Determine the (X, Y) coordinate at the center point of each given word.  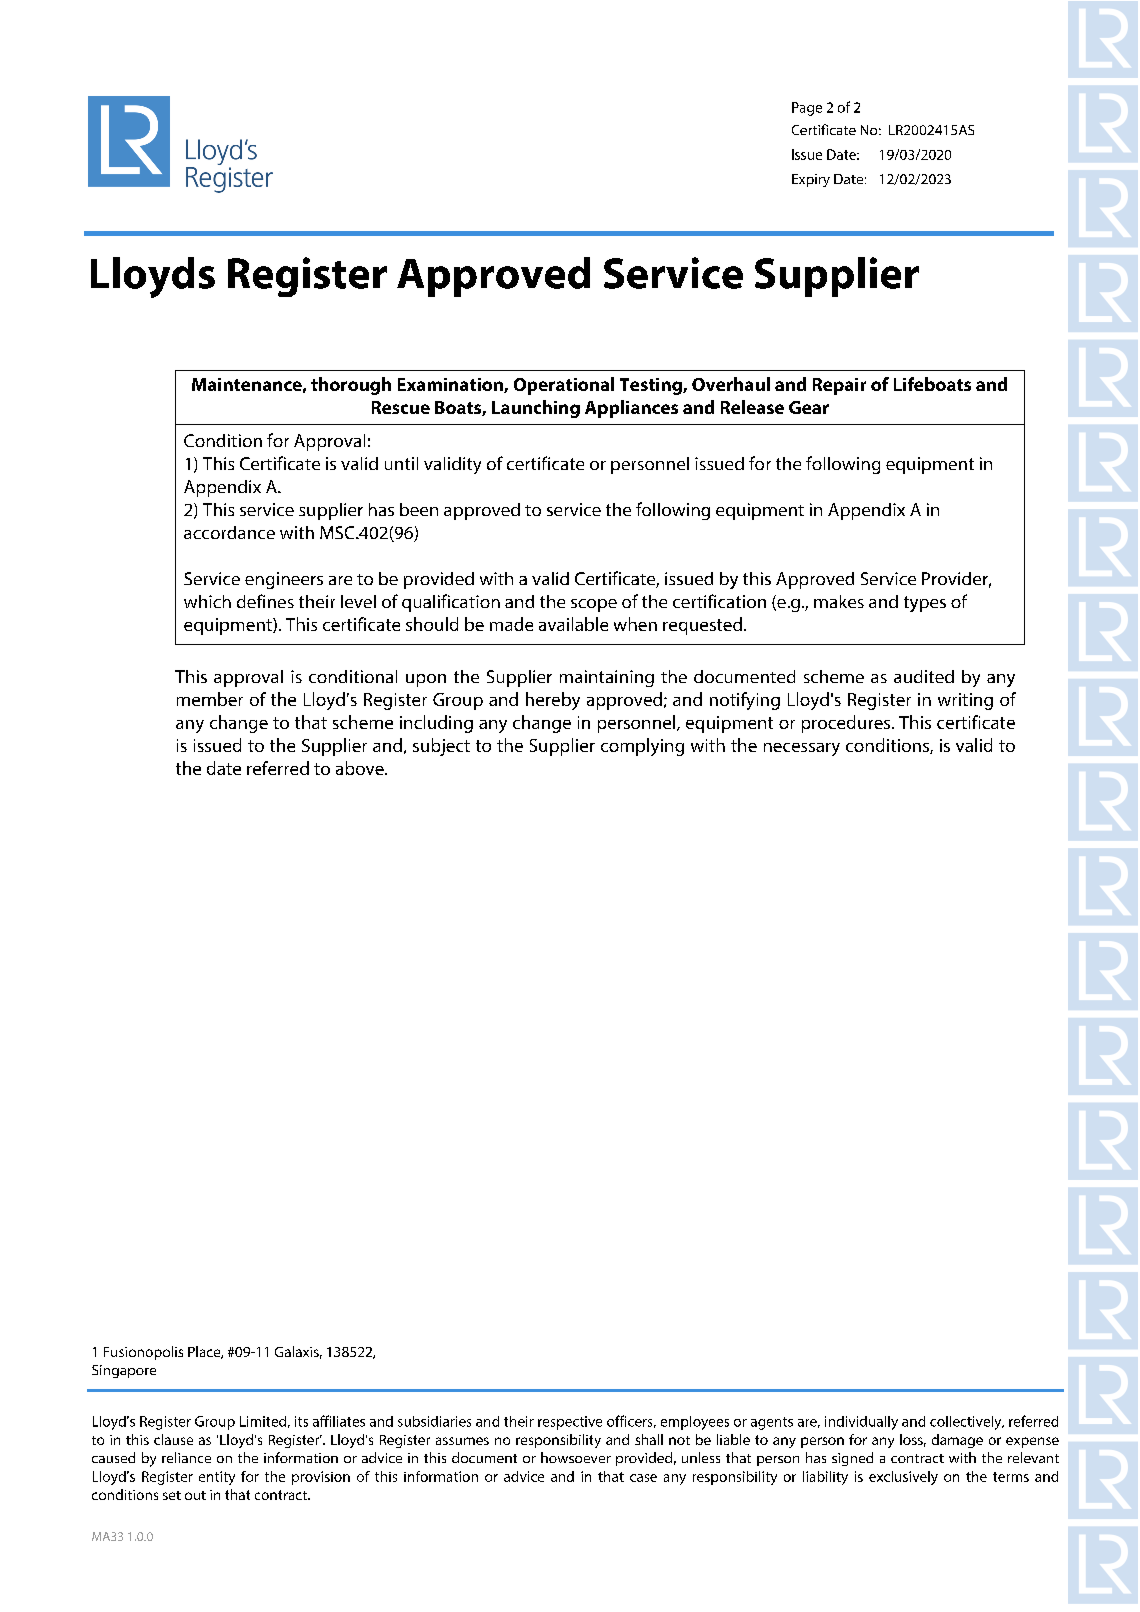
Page (807, 109)
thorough (351, 386)
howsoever (576, 1457)
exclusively (903, 1478)
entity (217, 1478)
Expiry (811, 180)
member (210, 699)
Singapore (124, 1371)
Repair (839, 386)
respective (570, 1423)
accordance (229, 532)
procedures (847, 724)
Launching (536, 409)
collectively (967, 1423)
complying (642, 747)
